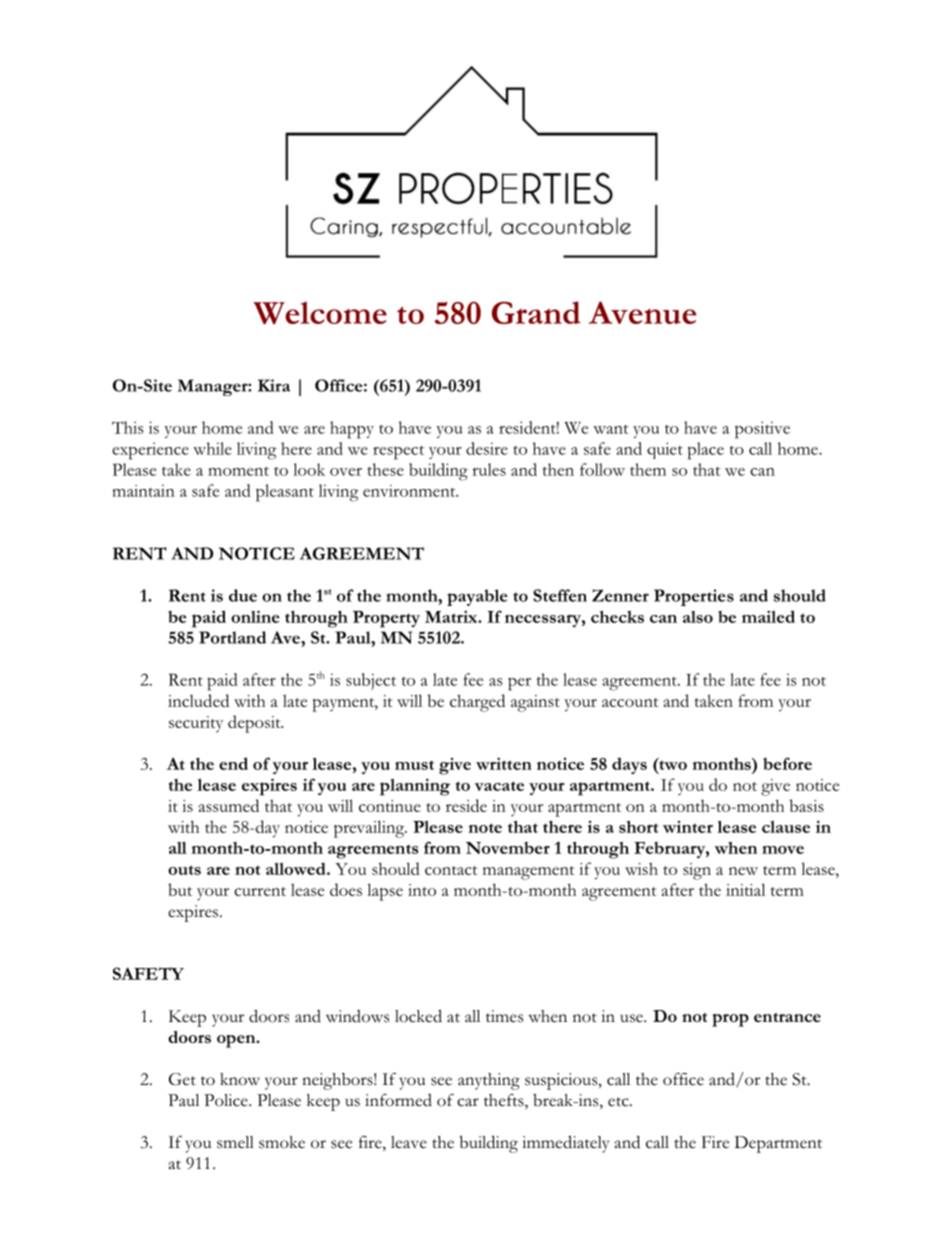 The image size is (952, 1233). I want to click on Grand, so click(536, 312).
